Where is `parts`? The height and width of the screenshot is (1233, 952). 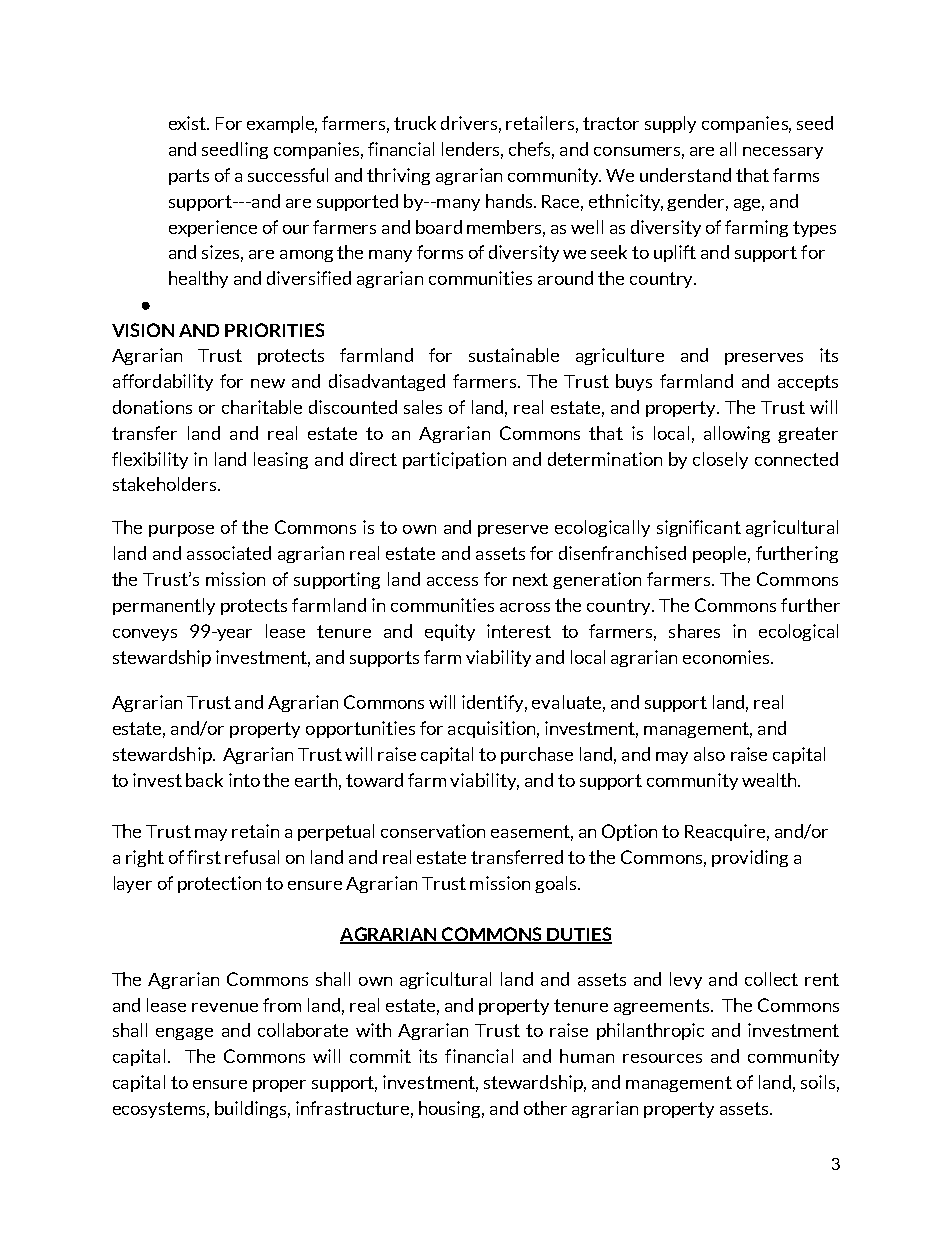
parts is located at coordinates (189, 177).
